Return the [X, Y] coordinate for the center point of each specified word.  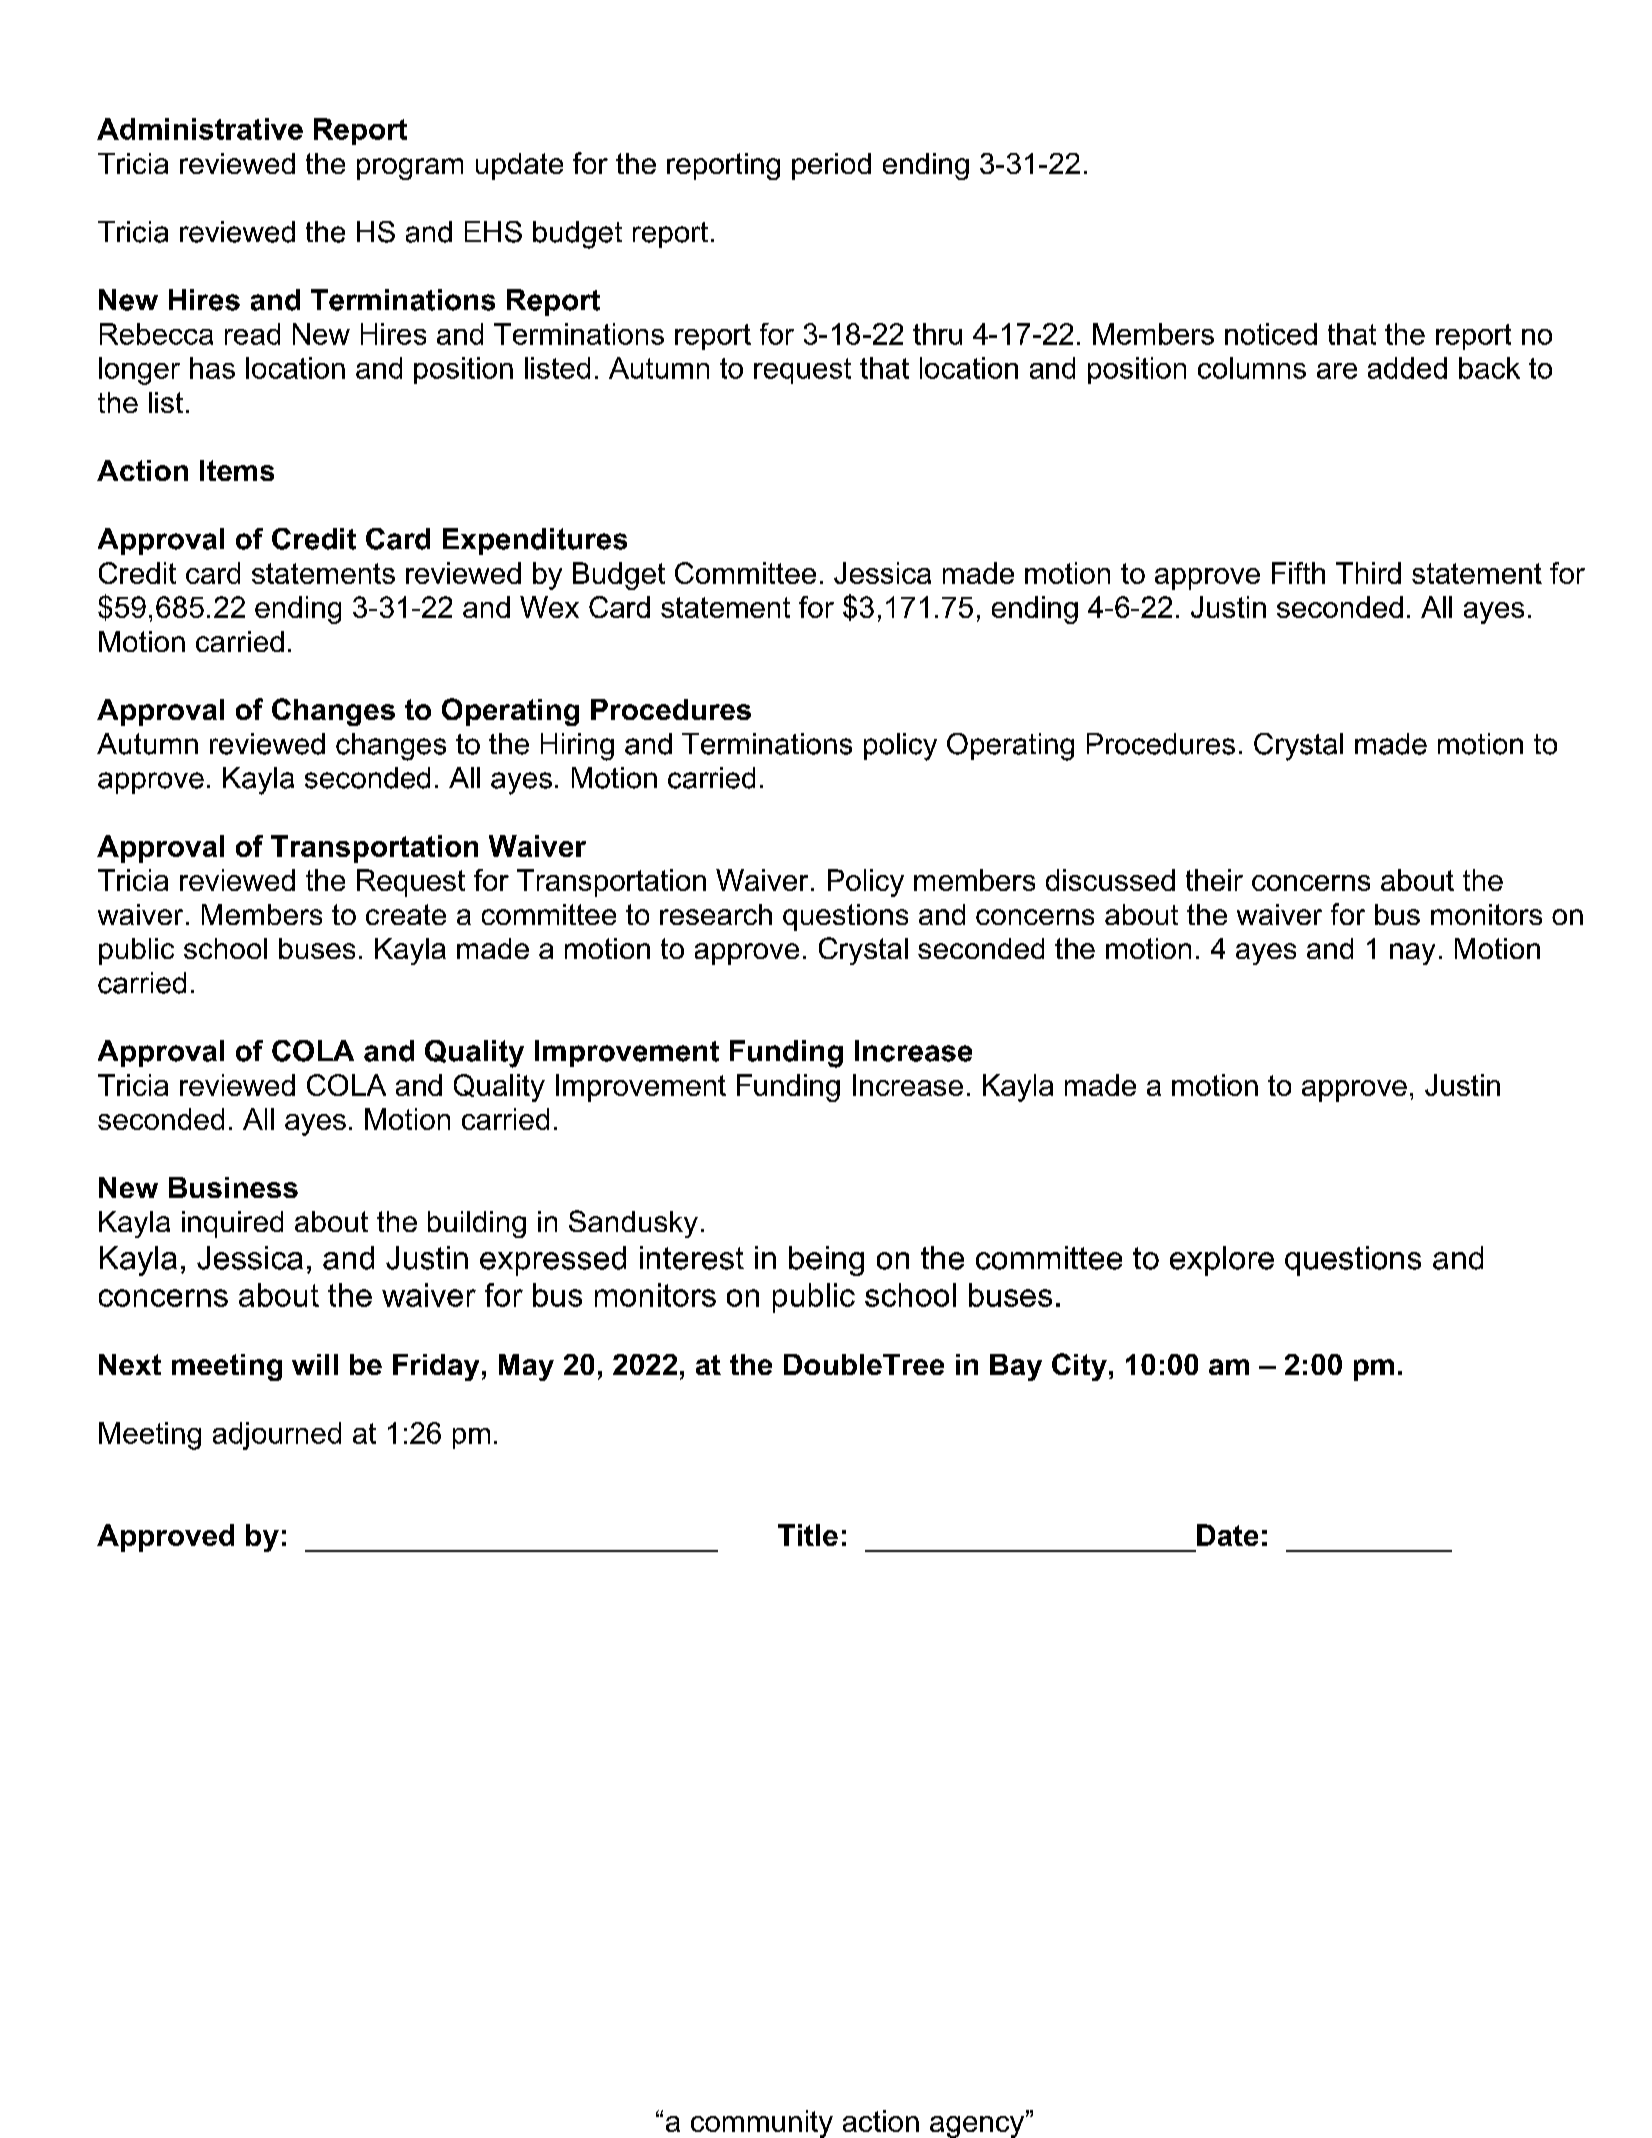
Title [808, 1535]
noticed [1271, 334]
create [406, 914]
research [716, 914]
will [315, 1364]
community [762, 2124]
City [1079, 1367]
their [1214, 880]
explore [1222, 1261]
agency [978, 2126]
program [410, 169]
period [831, 166]
